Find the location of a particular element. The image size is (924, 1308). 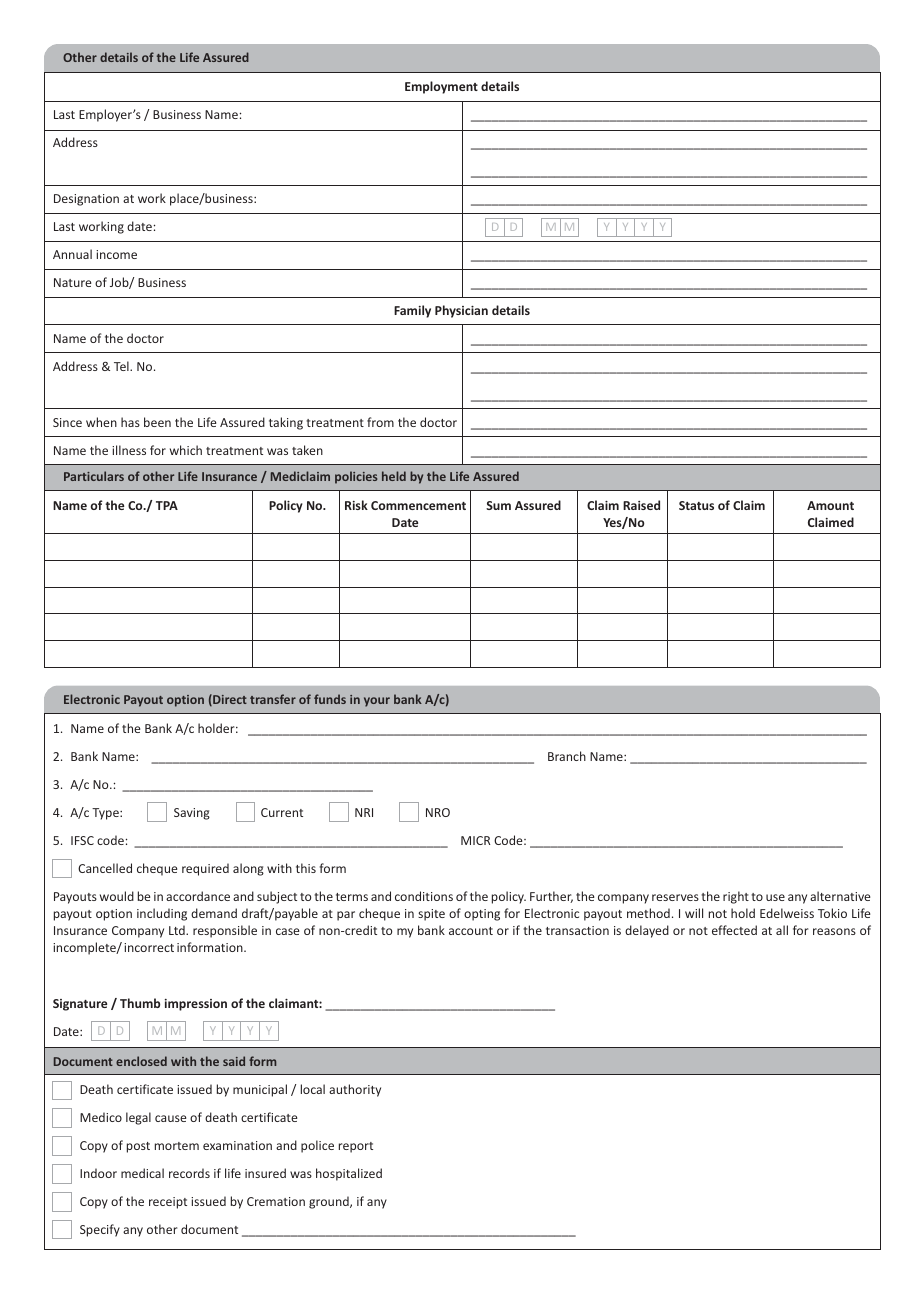

Designation is located at coordinates (86, 200).
